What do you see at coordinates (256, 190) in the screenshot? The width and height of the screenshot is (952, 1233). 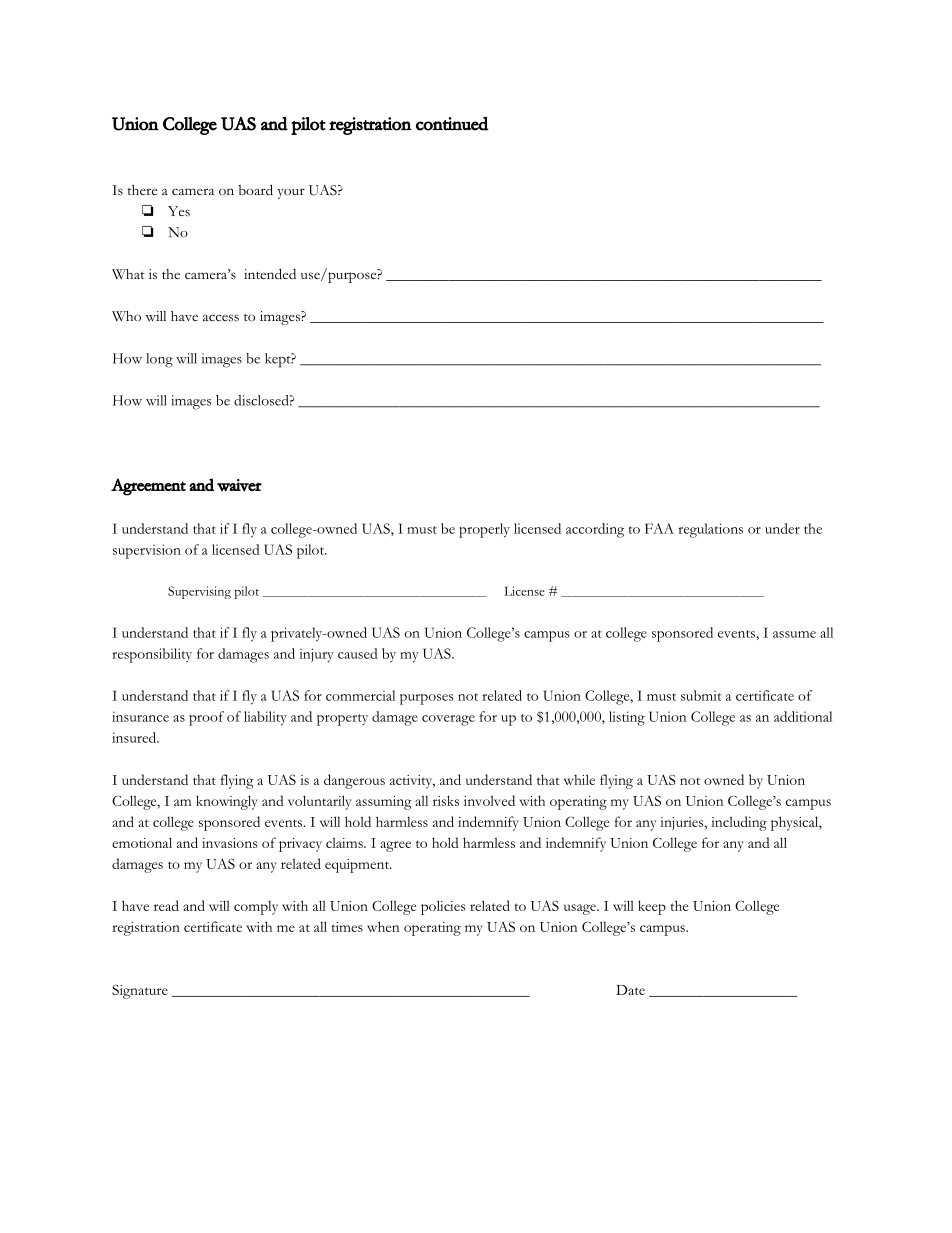 I see `board` at bounding box center [256, 190].
